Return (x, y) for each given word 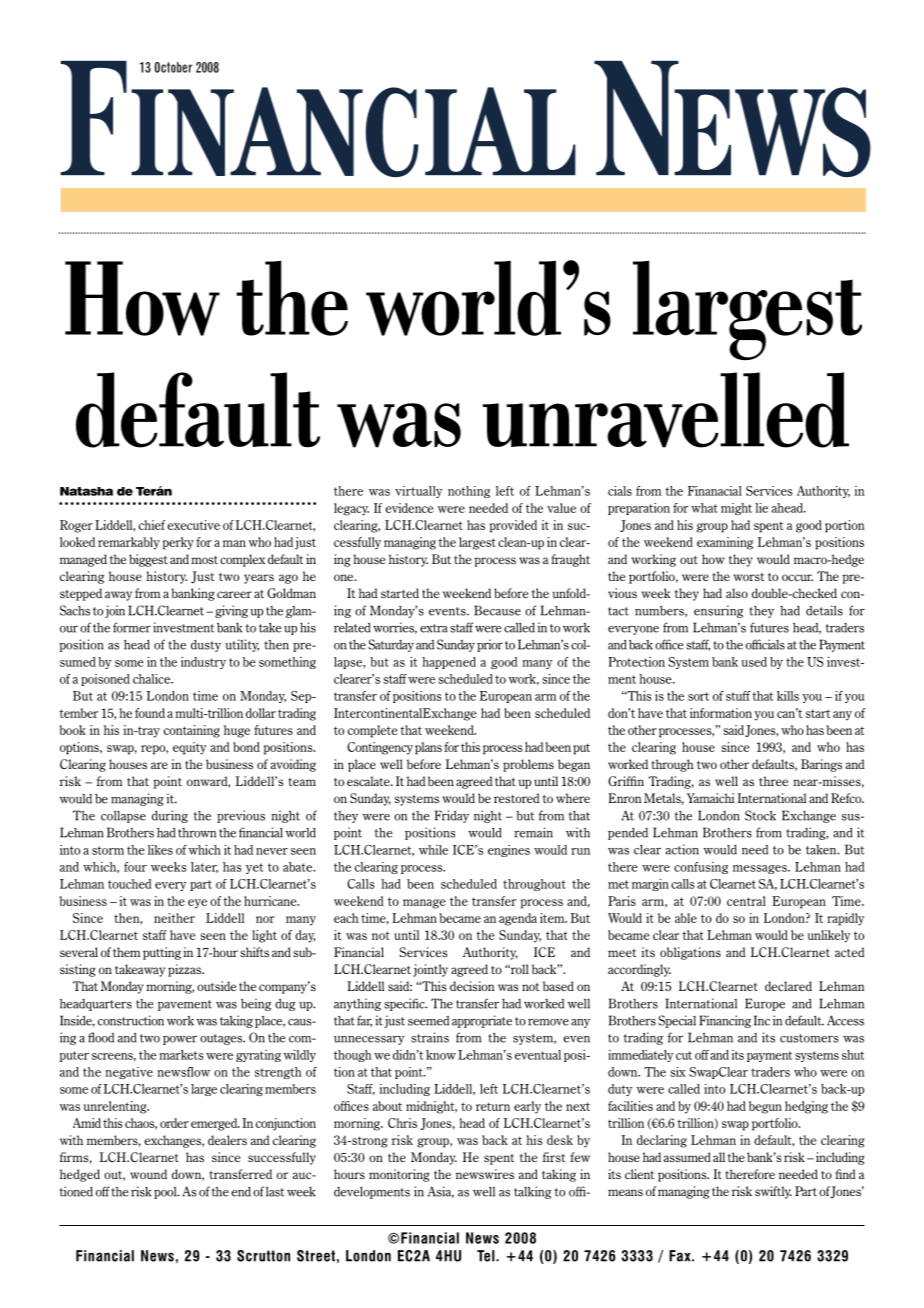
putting (162, 953)
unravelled (666, 410)
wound (148, 1174)
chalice (153, 679)
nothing (469, 492)
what (704, 508)
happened (449, 663)
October (174, 67)
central (746, 901)
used (754, 662)
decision (472, 986)
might (736, 509)
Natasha (86, 491)
